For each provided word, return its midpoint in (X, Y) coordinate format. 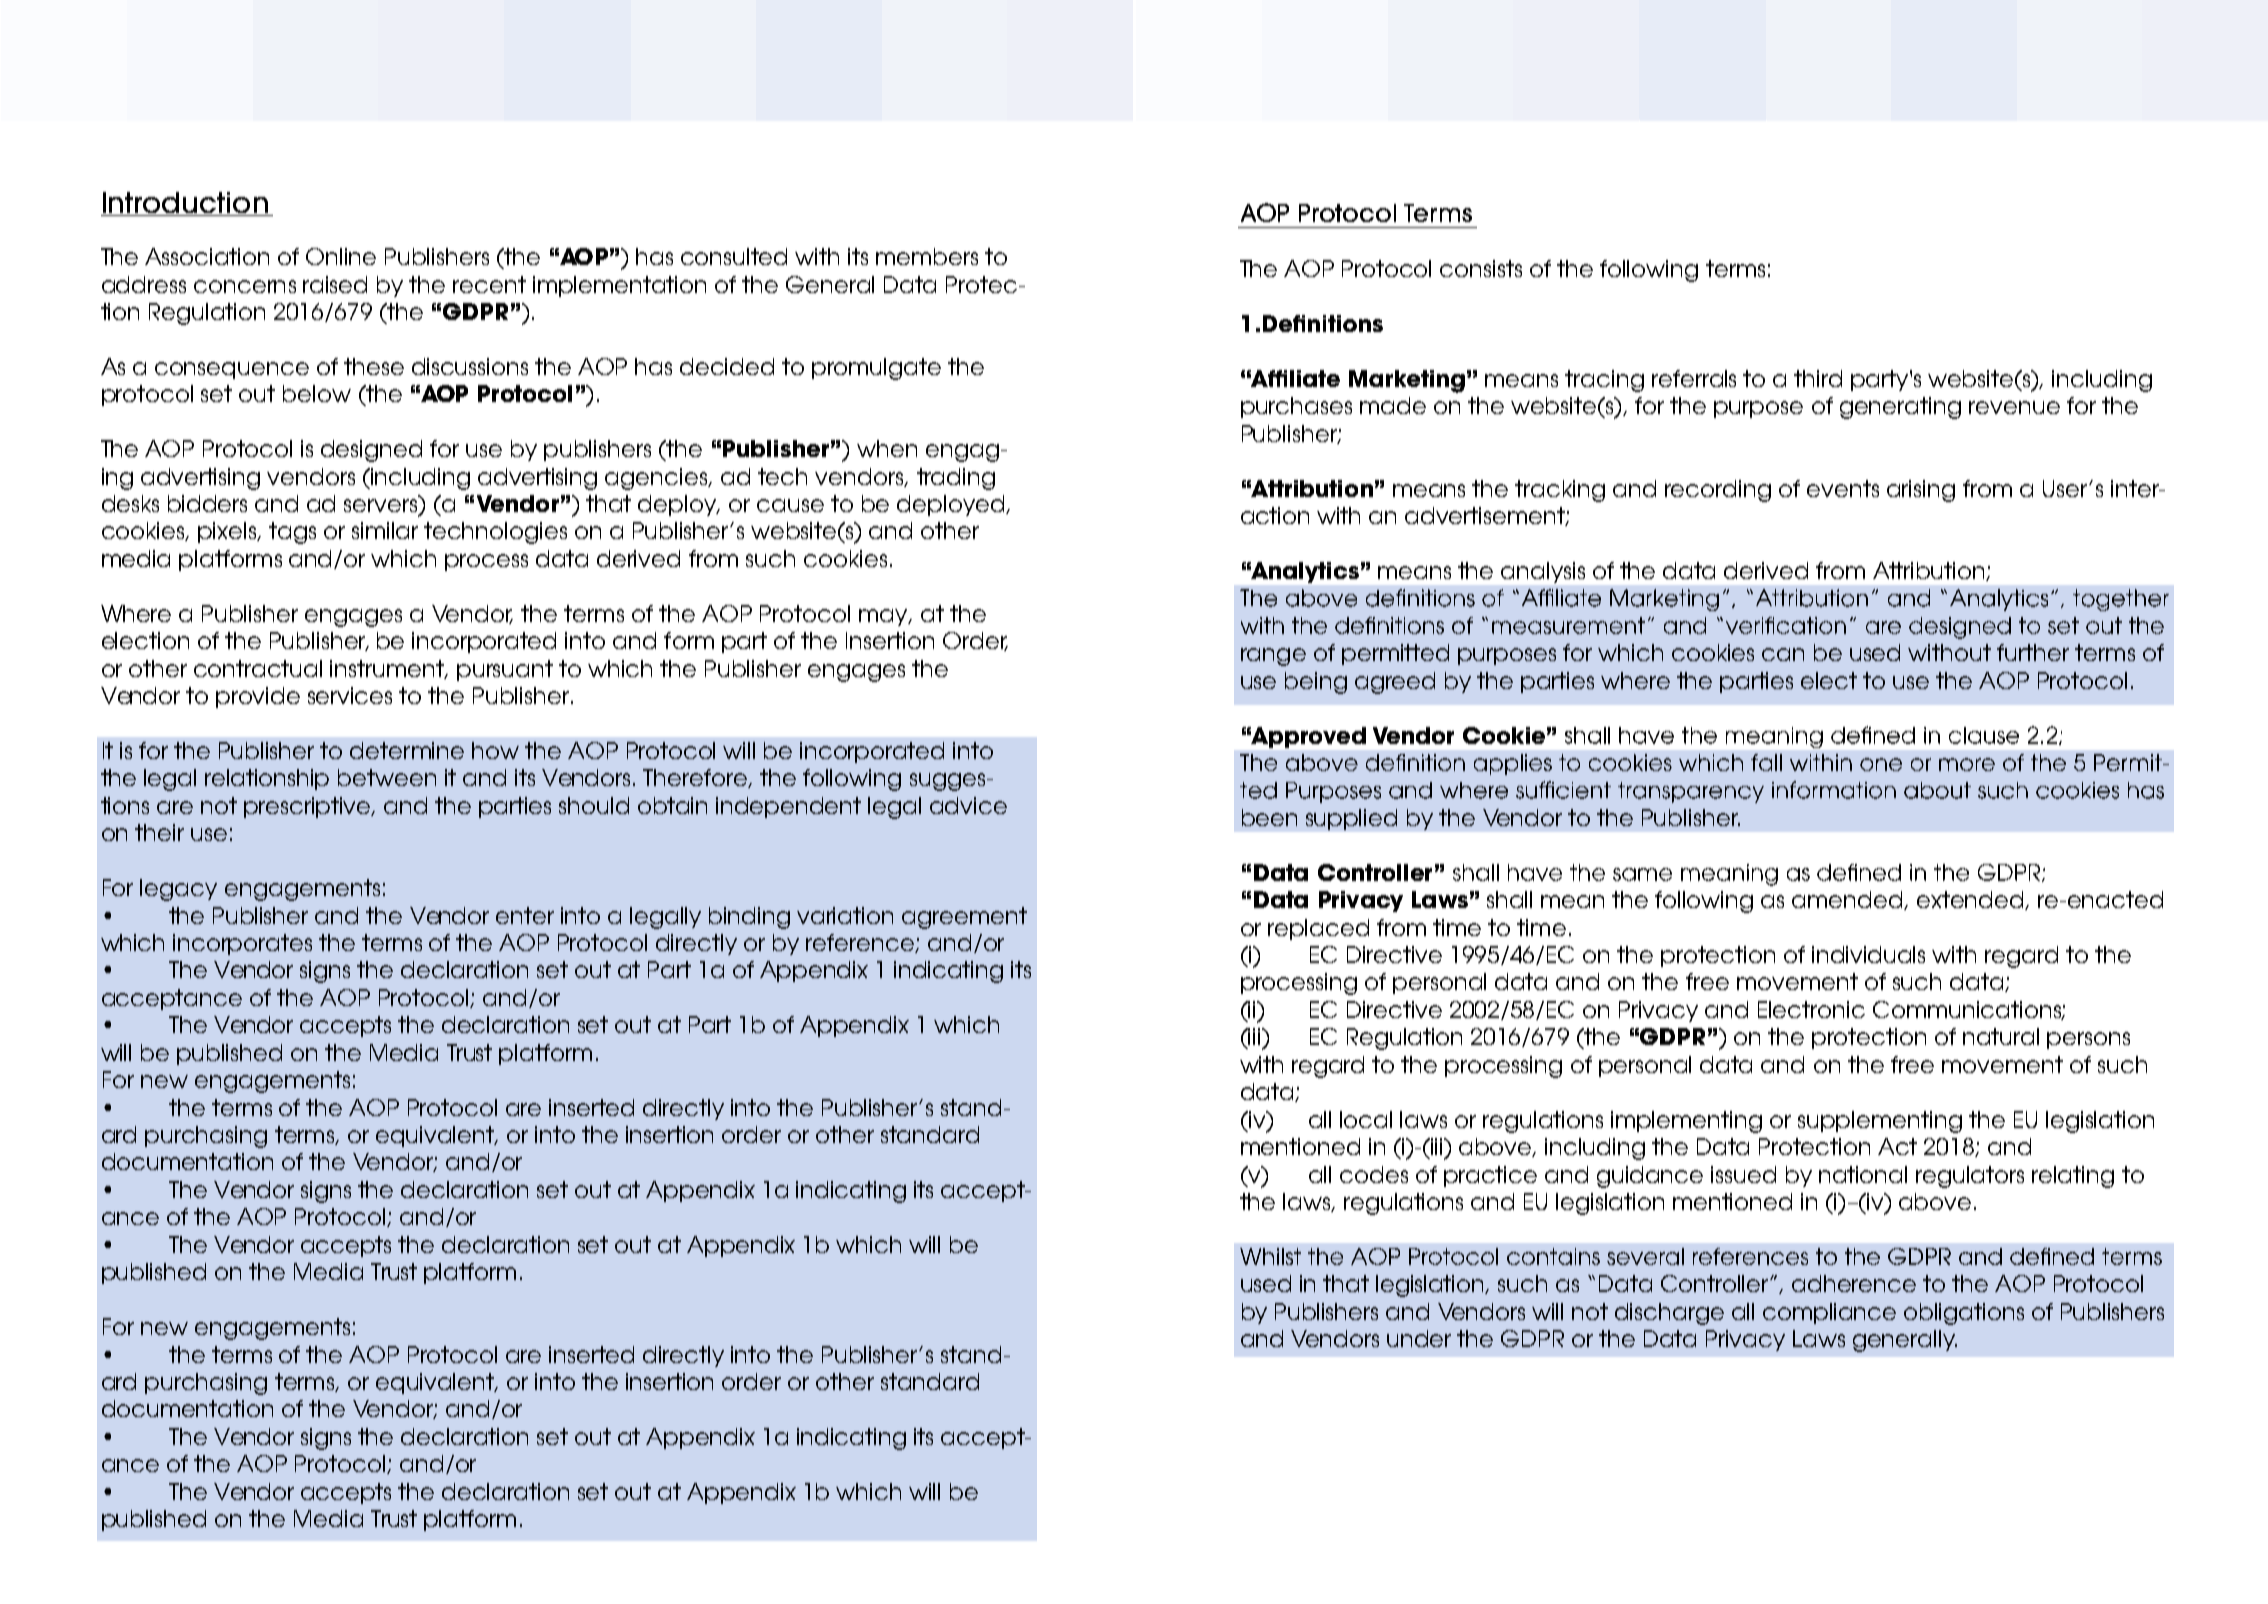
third (1818, 378)
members (927, 256)
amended (1848, 900)
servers (382, 507)
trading (956, 479)
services (350, 695)
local (1366, 1119)
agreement (964, 918)
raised (335, 284)
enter (525, 915)
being (1316, 683)
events (1843, 488)
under (1419, 1338)
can (1783, 654)
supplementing (1880, 1122)
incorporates (242, 944)
